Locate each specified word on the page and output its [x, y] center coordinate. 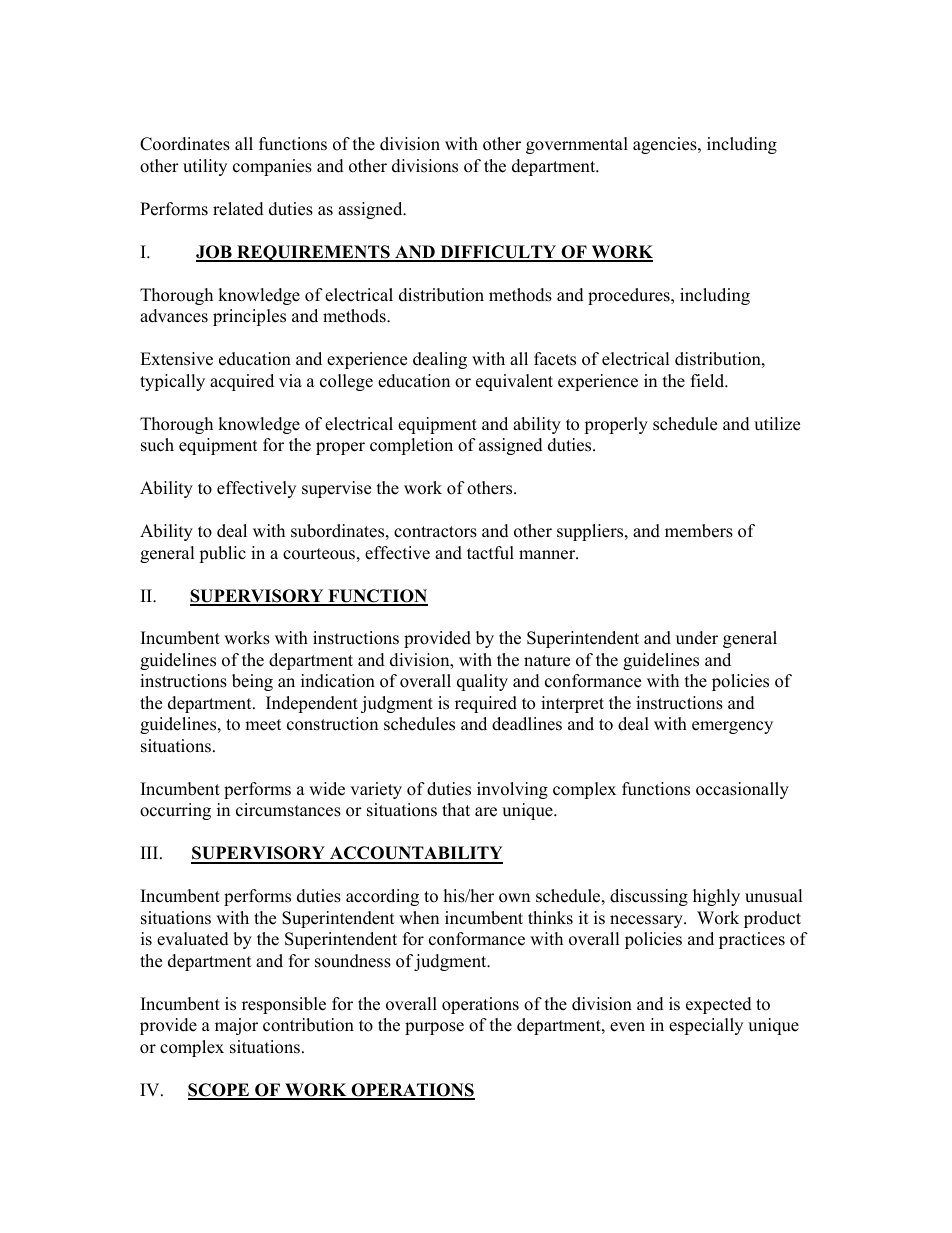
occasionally [742, 790]
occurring [175, 811]
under [697, 638]
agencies [666, 145]
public [222, 554]
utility [205, 167]
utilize [777, 424]
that [456, 809]
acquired [242, 382]
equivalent [514, 382]
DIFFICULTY [498, 253]
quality [482, 682]
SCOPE [220, 1091]
